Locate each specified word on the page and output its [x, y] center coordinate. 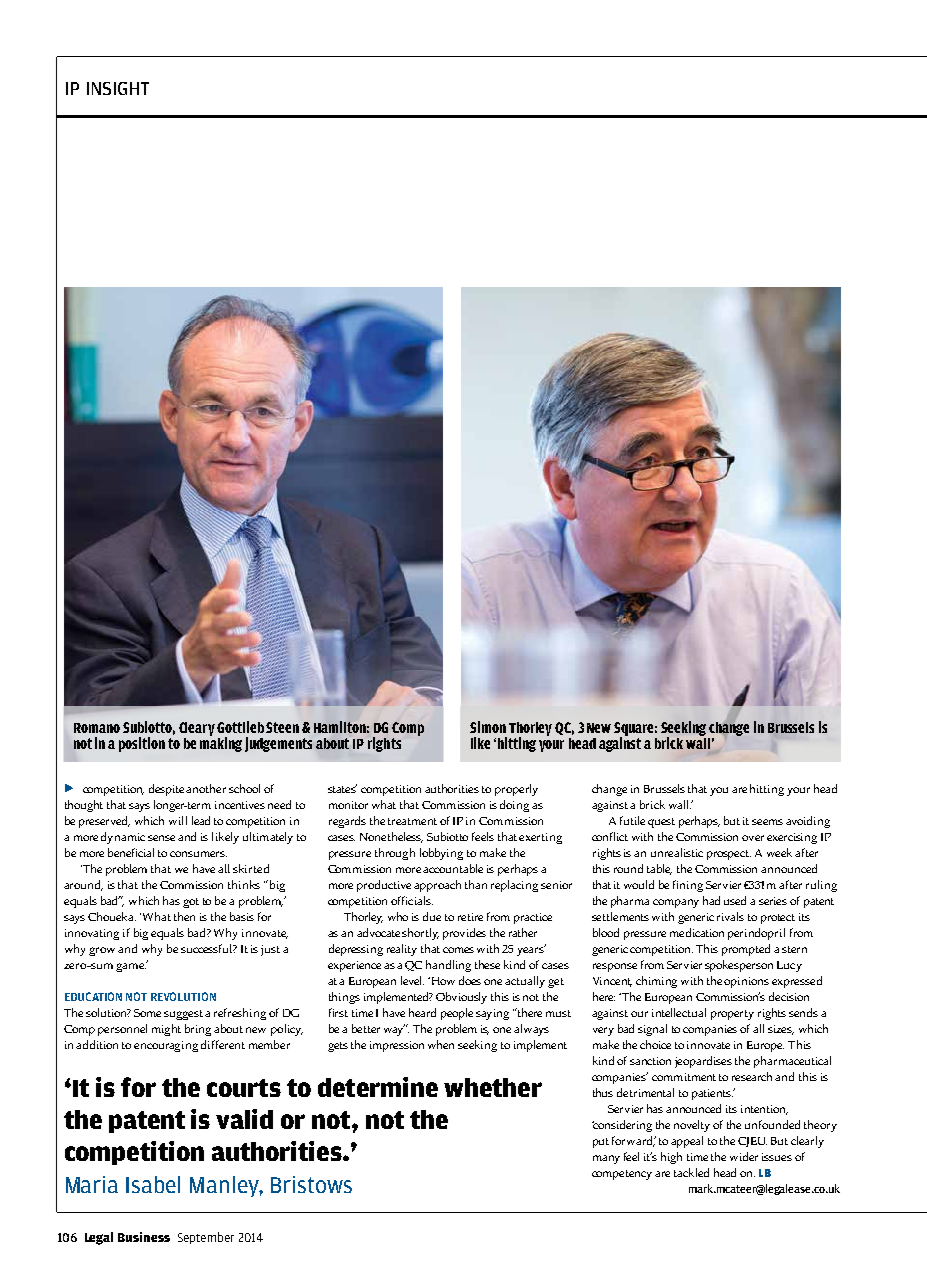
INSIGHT [118, 88]
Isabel [153, 1184]
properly [516, 790]
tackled [691, 1172]
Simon [488, 727]
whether [493, 1087]
